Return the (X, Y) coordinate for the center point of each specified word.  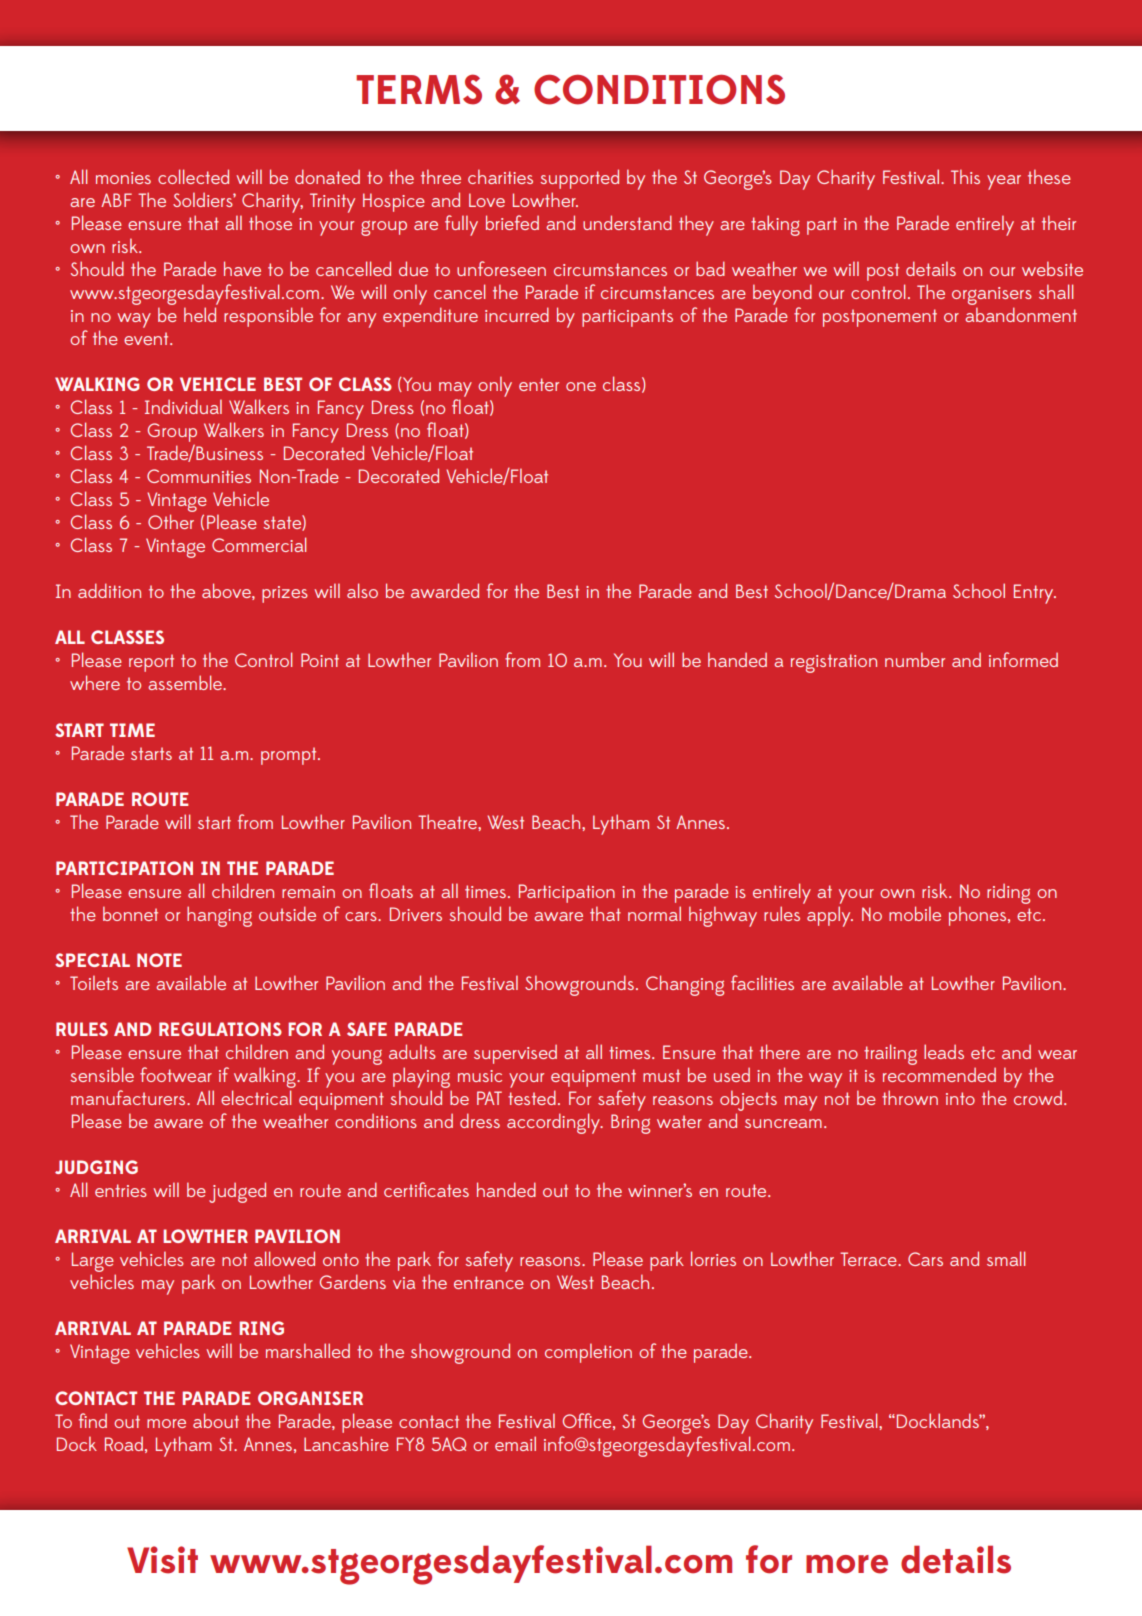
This (965, 176)
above (227, 591)
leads (944, 1051)
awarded (445, 590)
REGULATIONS (220, 1029)
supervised (515, 1054)
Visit (162, 1560)
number (915, 659)
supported (579, 179)
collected (193, 176)
